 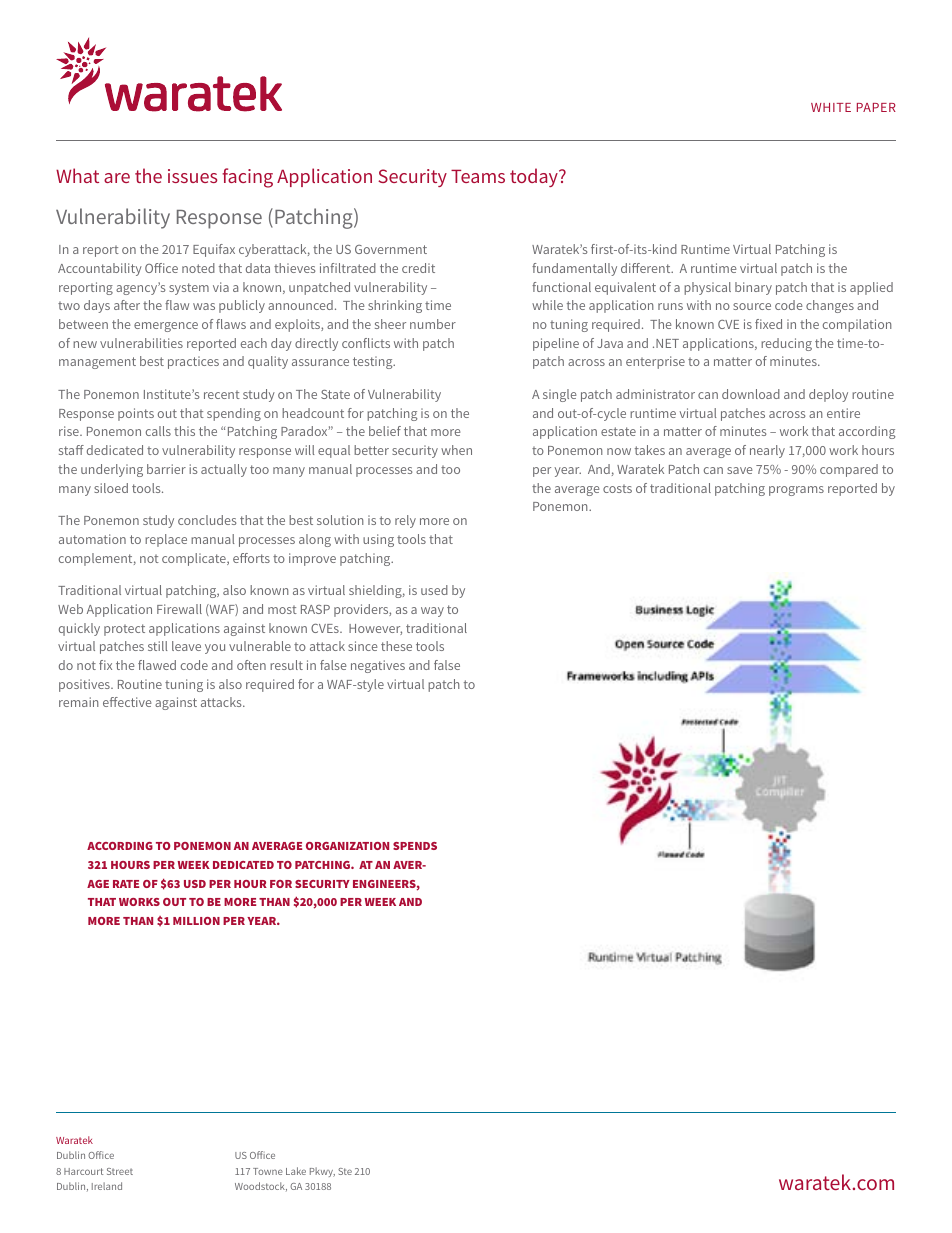 I want to click on organization, so click(x=347, y=846).
